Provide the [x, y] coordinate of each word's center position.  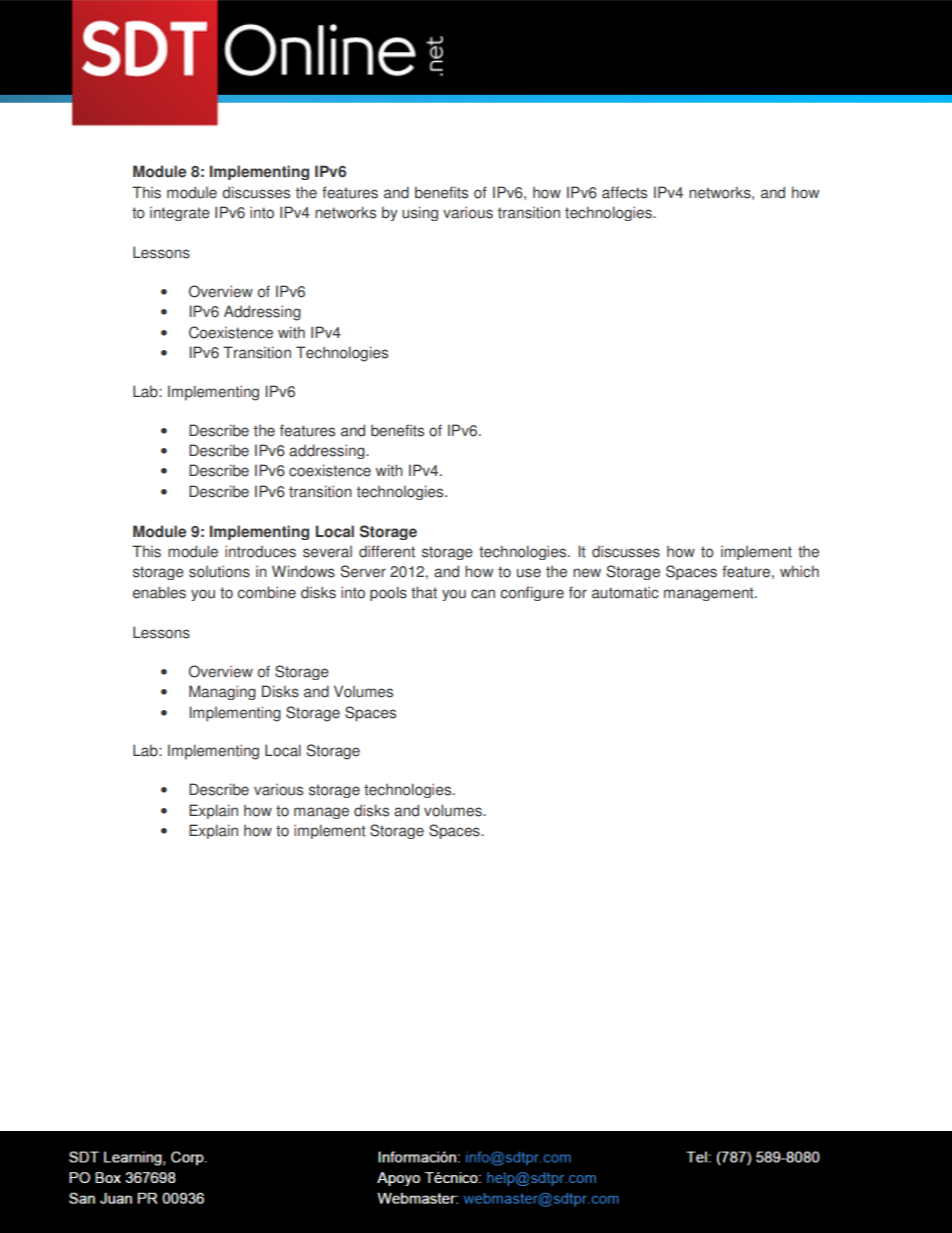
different [387, 551]
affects [624, 192]
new [587, 573]
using [420, 213]
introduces [260, 551]
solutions [219, 571]
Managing [222, 692]
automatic [625, 592]
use [529, 573]
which [799, 571]
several [327, 552]
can [483, 594]
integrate [180, 214]
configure [532, 593]
